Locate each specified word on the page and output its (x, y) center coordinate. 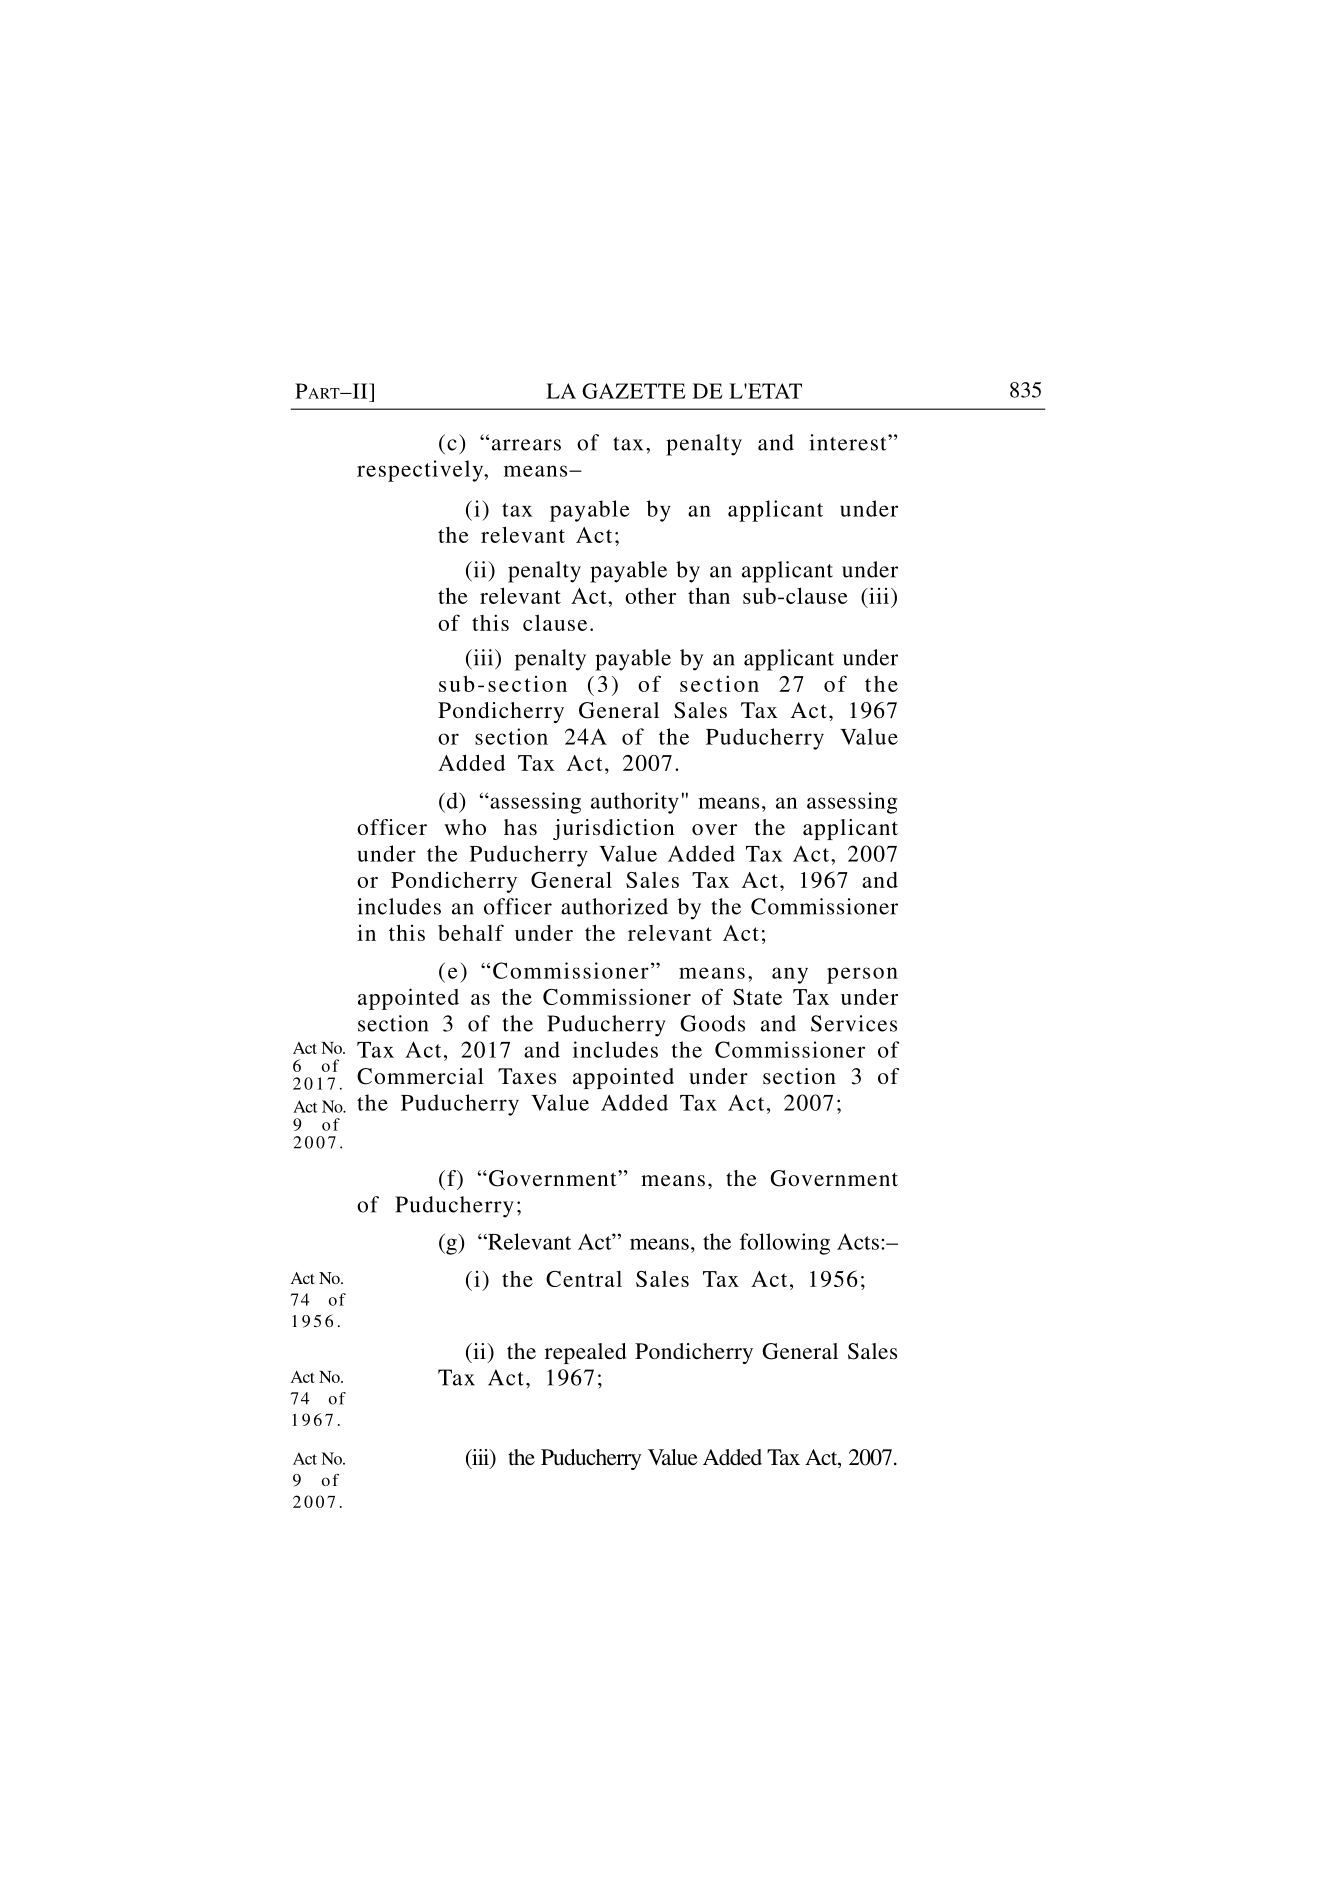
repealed (586, 1353)
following (785, 1244)
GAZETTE (633, 391)
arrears (526, 445)
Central (584, 1279)
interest (849, 442)
